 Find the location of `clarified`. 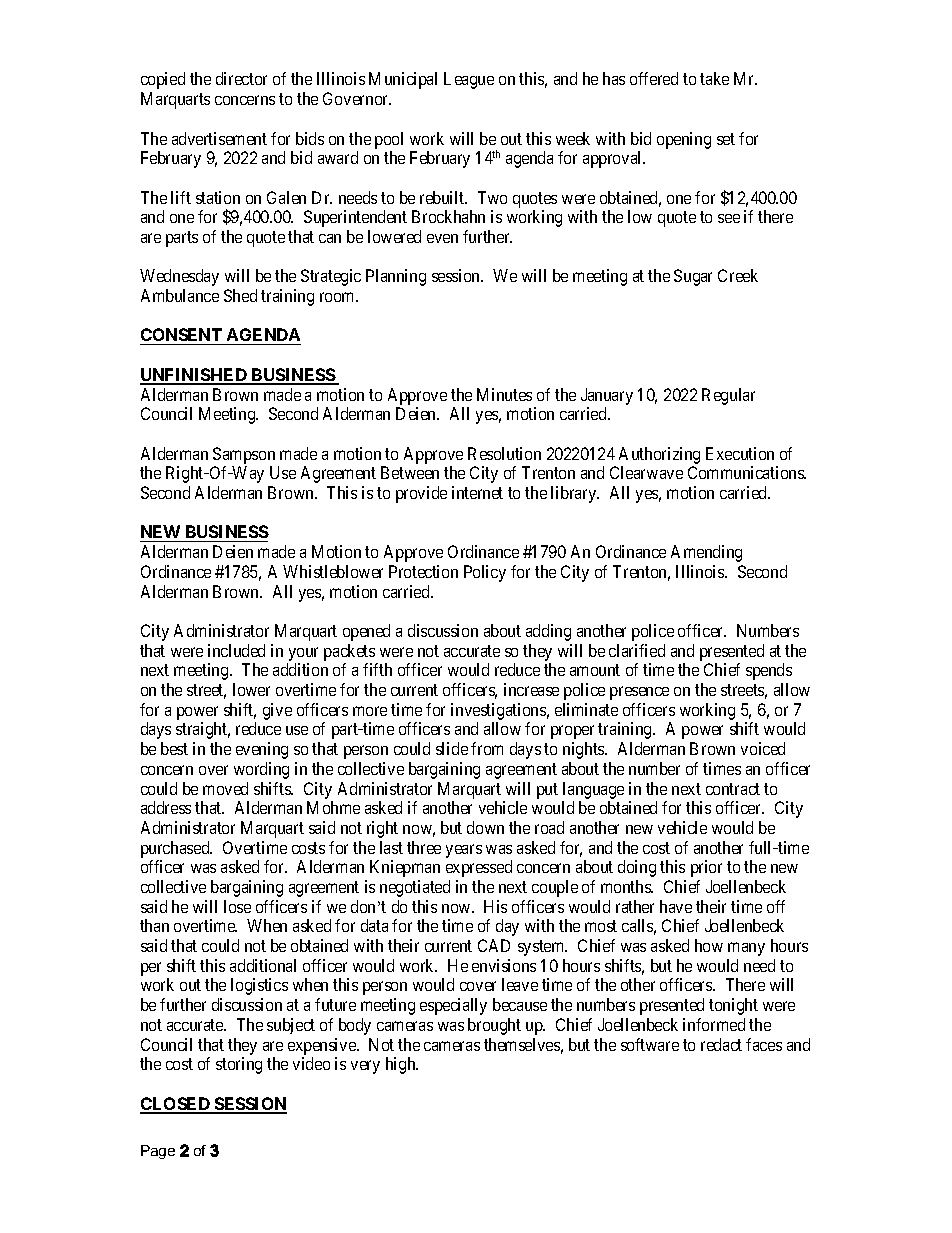

clarified is located at coordinates (637, 650).
